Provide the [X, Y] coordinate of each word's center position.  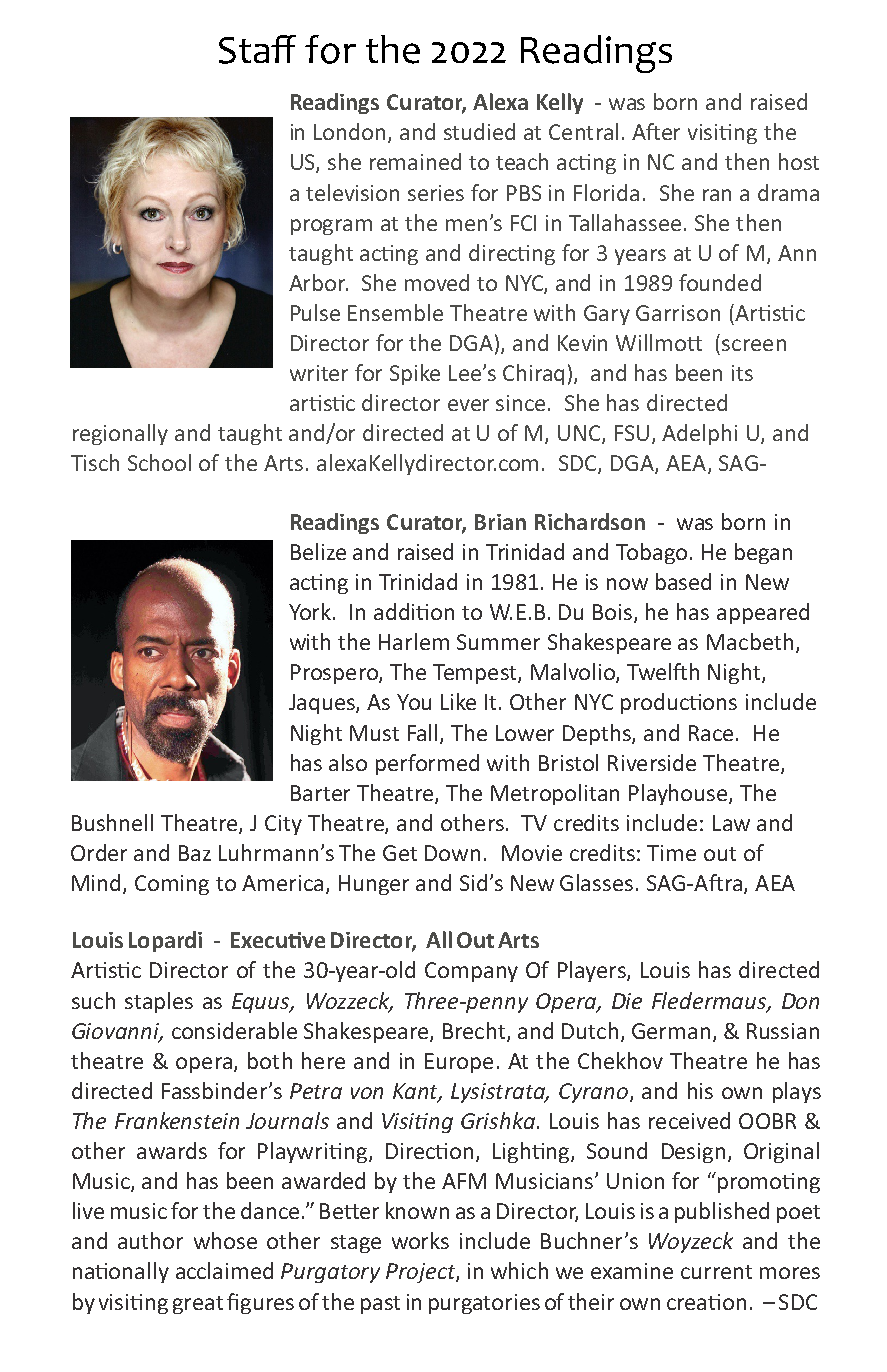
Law [731, 823]
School [159, 462]
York [311, 611]
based [683, 581]
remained [415, 161]
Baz [195, 853]
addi [396, 611]
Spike [415, 374]
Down [452, 853]
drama [788, 192]
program [331, 227]
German [671, 1031]
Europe [459, 1063]
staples [159, 1002]
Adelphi [699, 434]
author [150, 1240]
